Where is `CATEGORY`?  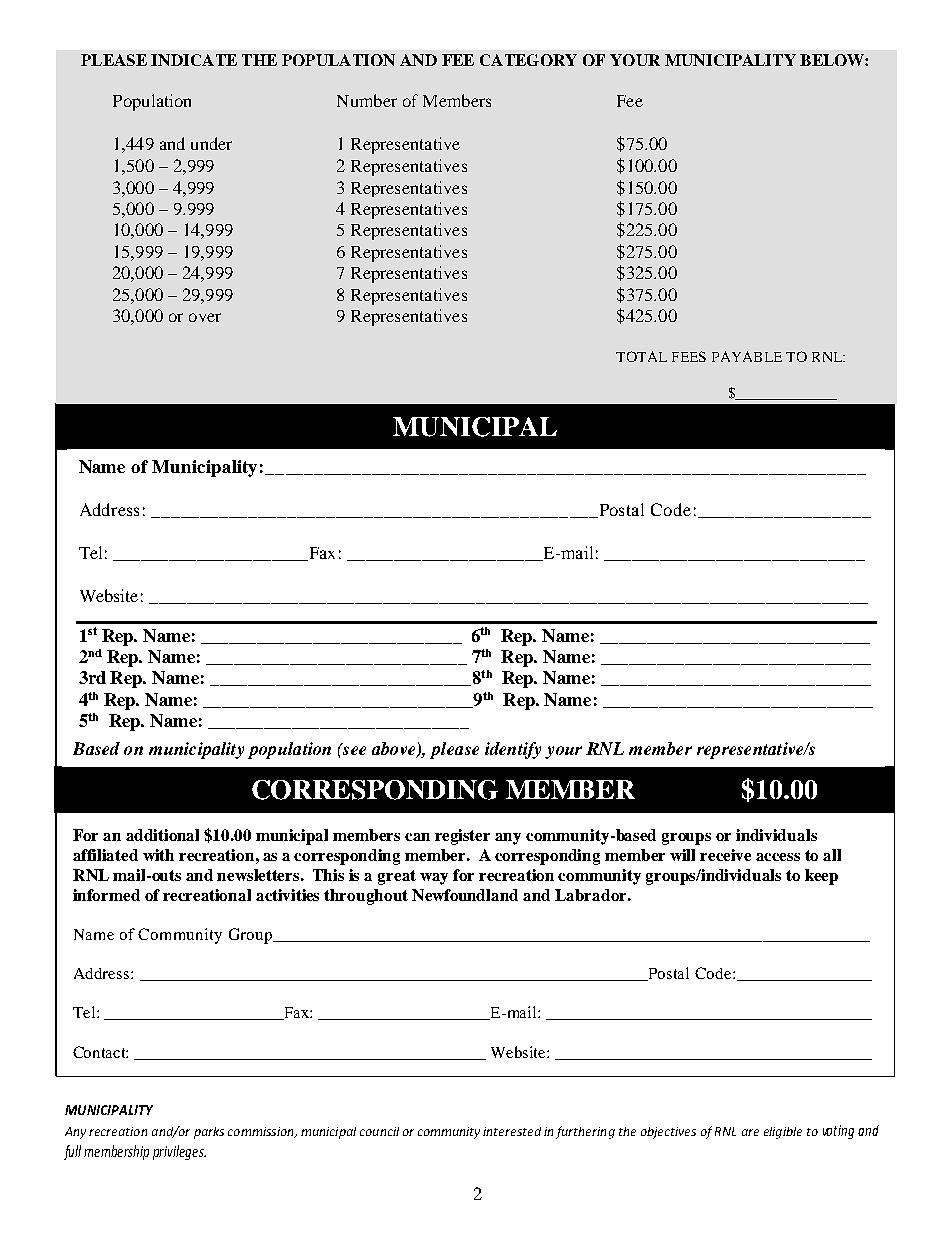
CATEGORY is located at coordinates (528, 60).
